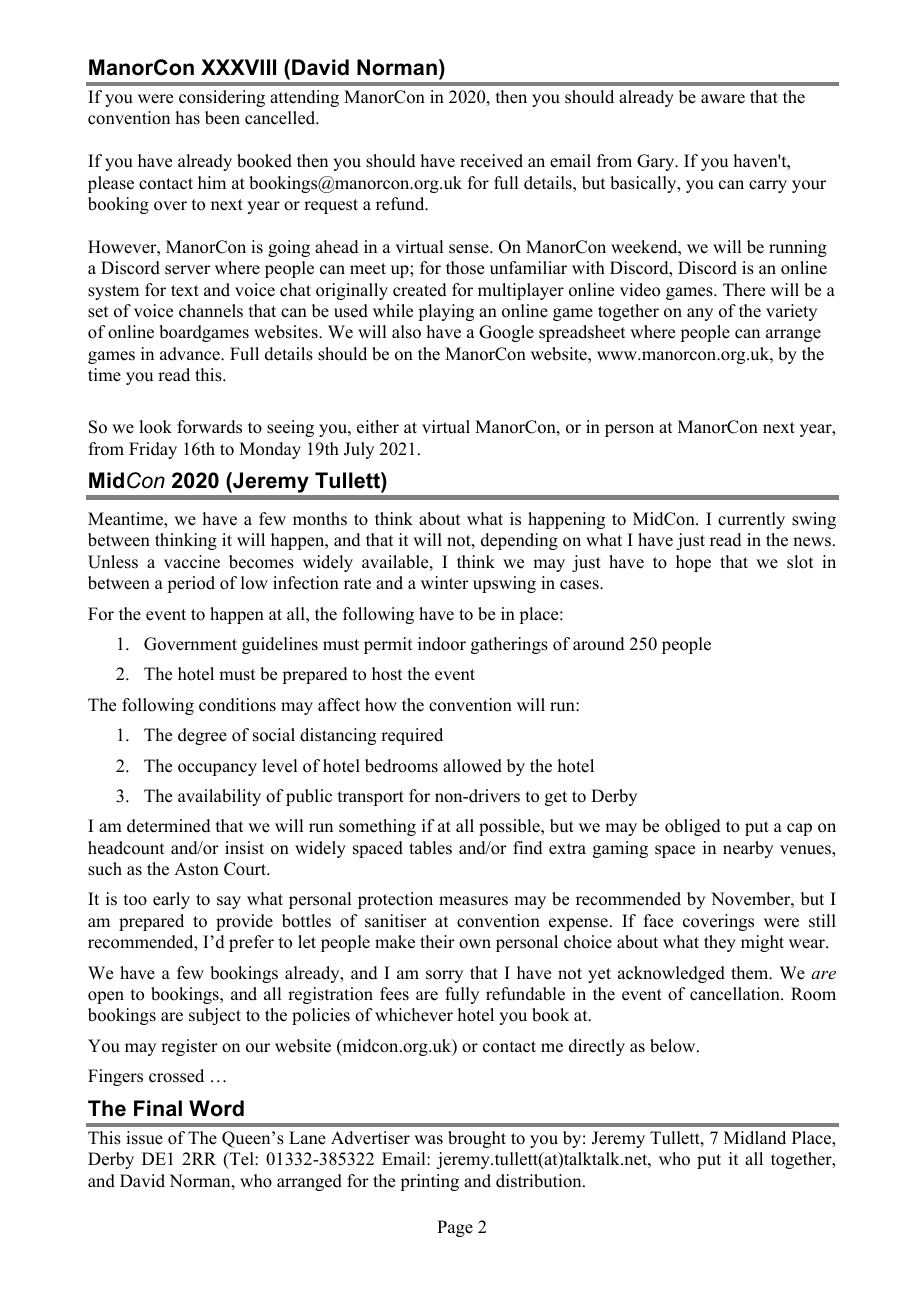 The height and width of the page is (1308, 924). What do you see at coordinates (693, 827) in the page?
I see `obliged` at bounding box center [693, 827].
